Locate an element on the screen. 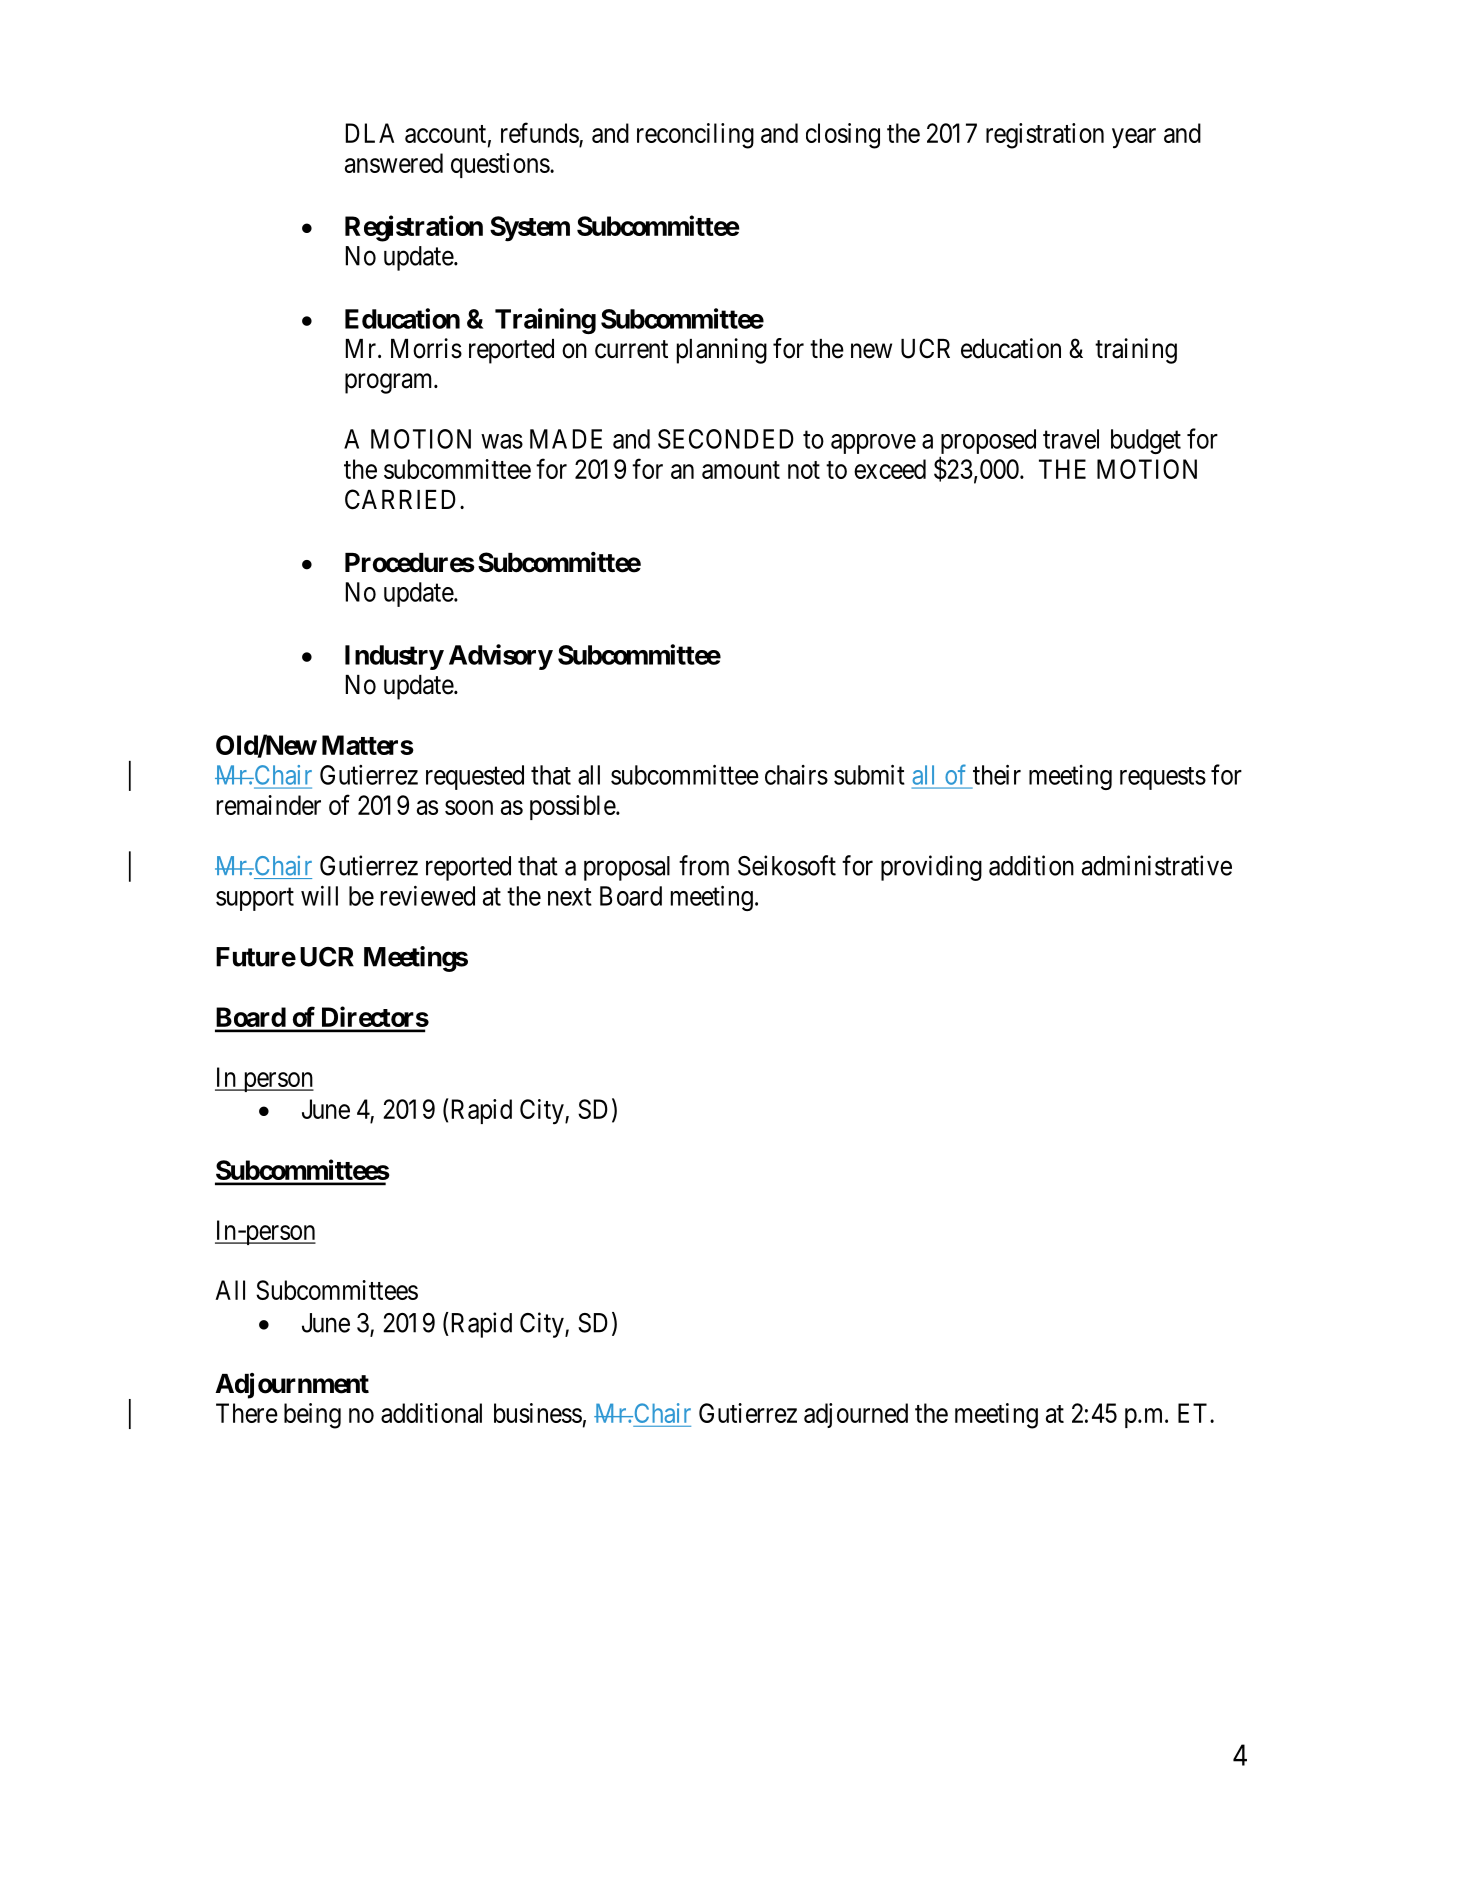  their is located at coordinates (997, 774).
